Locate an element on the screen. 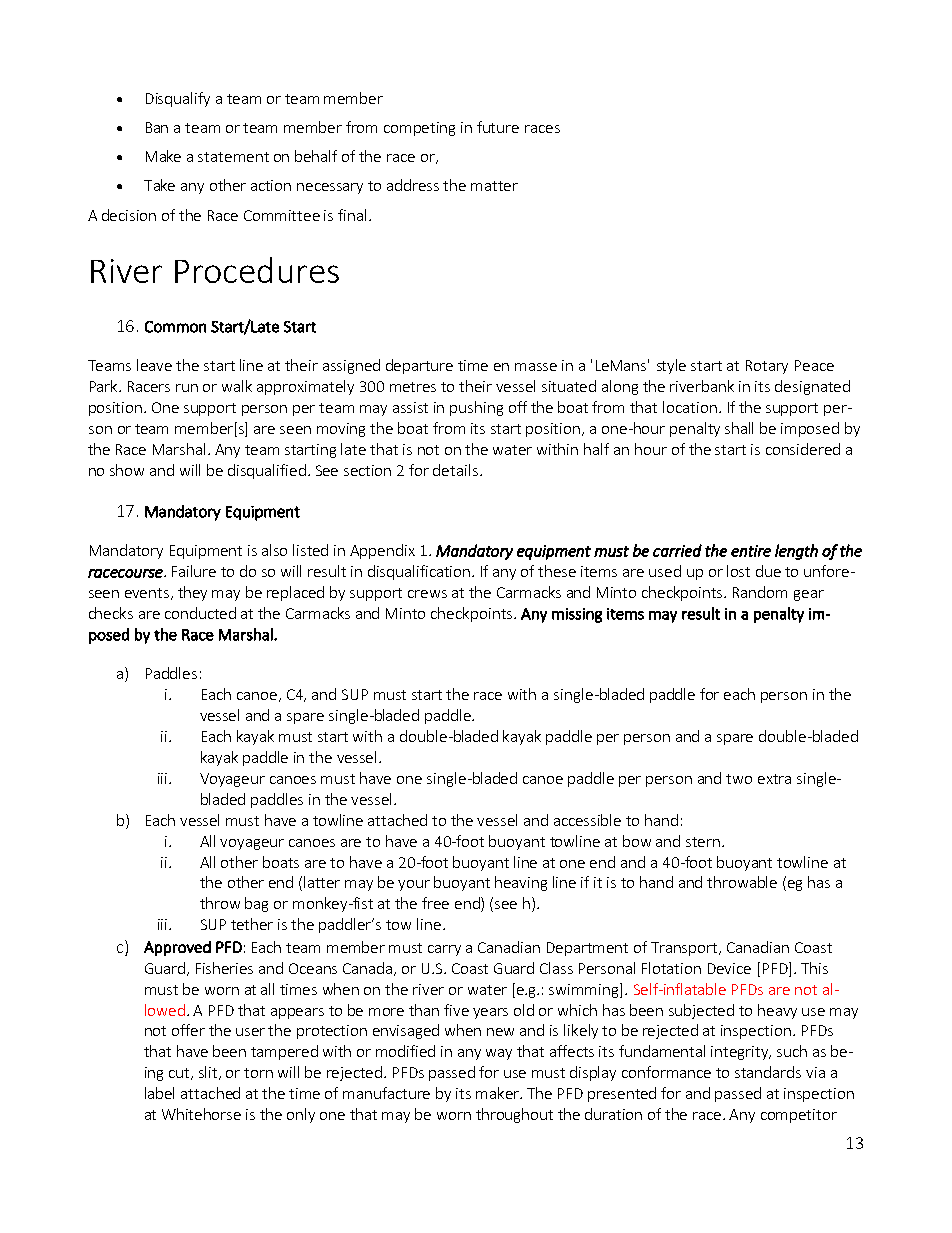 This screenshot has height=1233, width=952. matter is located at coordinates (494, 186).
